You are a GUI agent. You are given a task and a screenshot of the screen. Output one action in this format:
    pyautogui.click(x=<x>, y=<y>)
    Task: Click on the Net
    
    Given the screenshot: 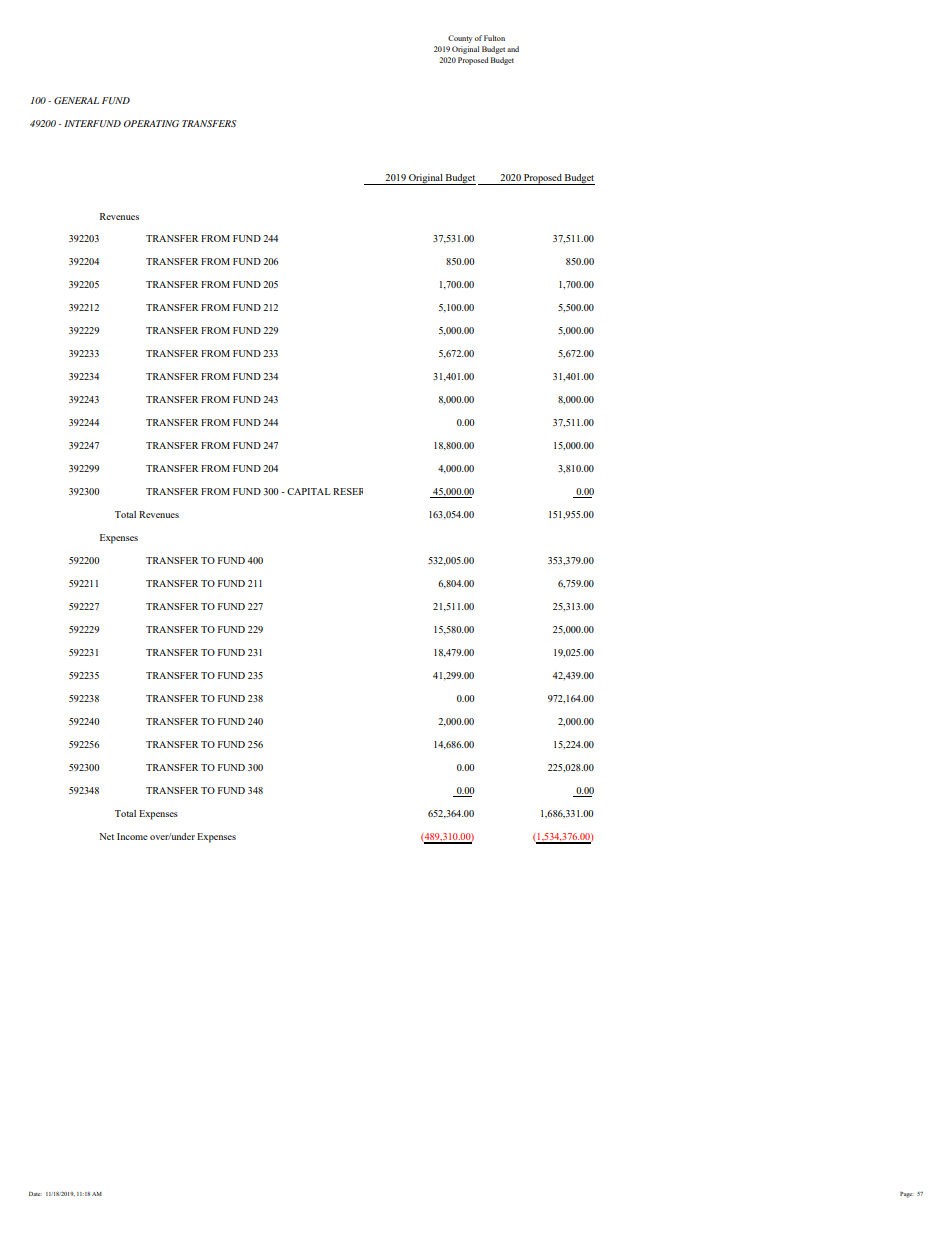 What is the action you would take?
    pyautogui.click(x=106, y=836)
